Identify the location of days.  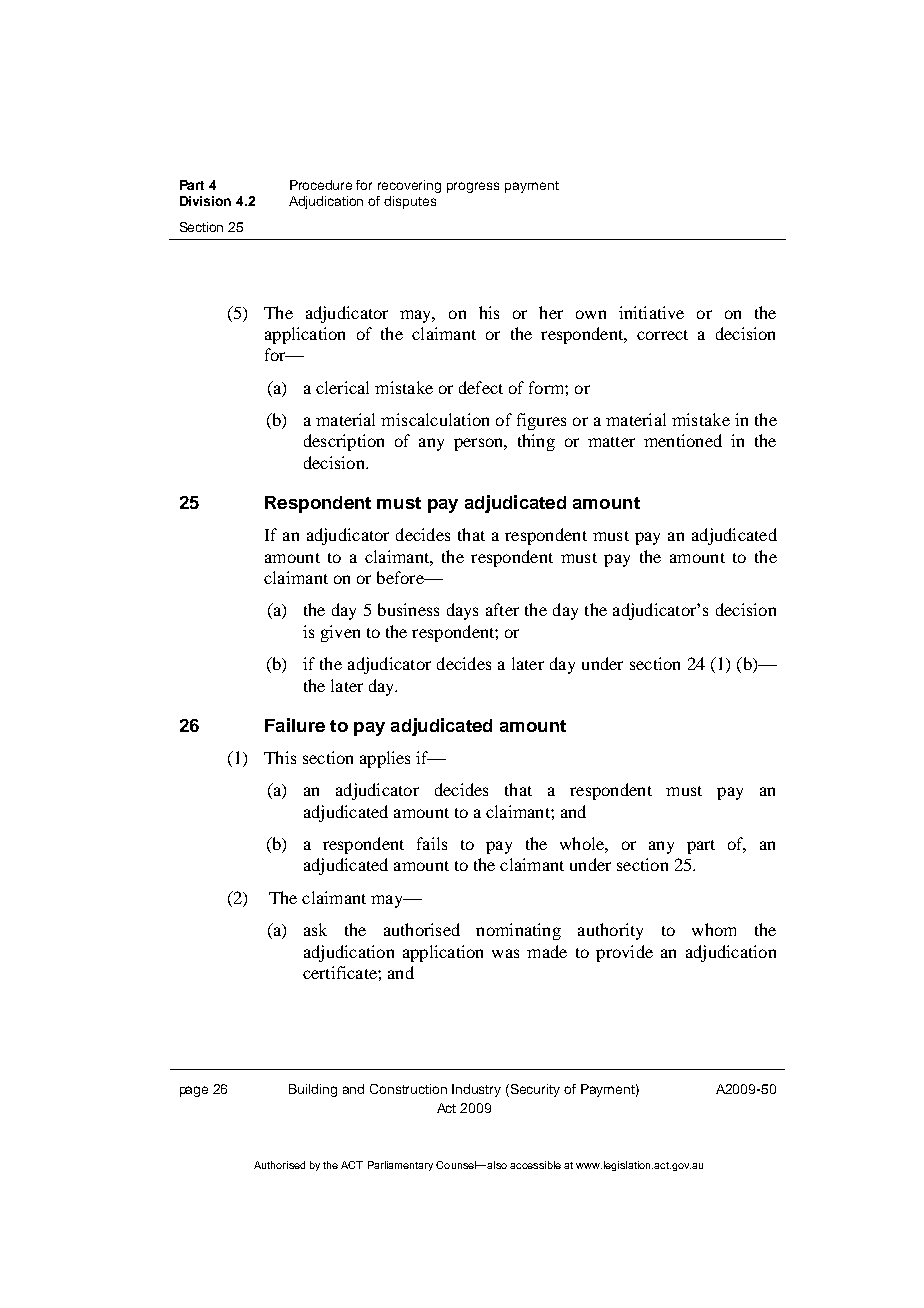
(462, 611).
